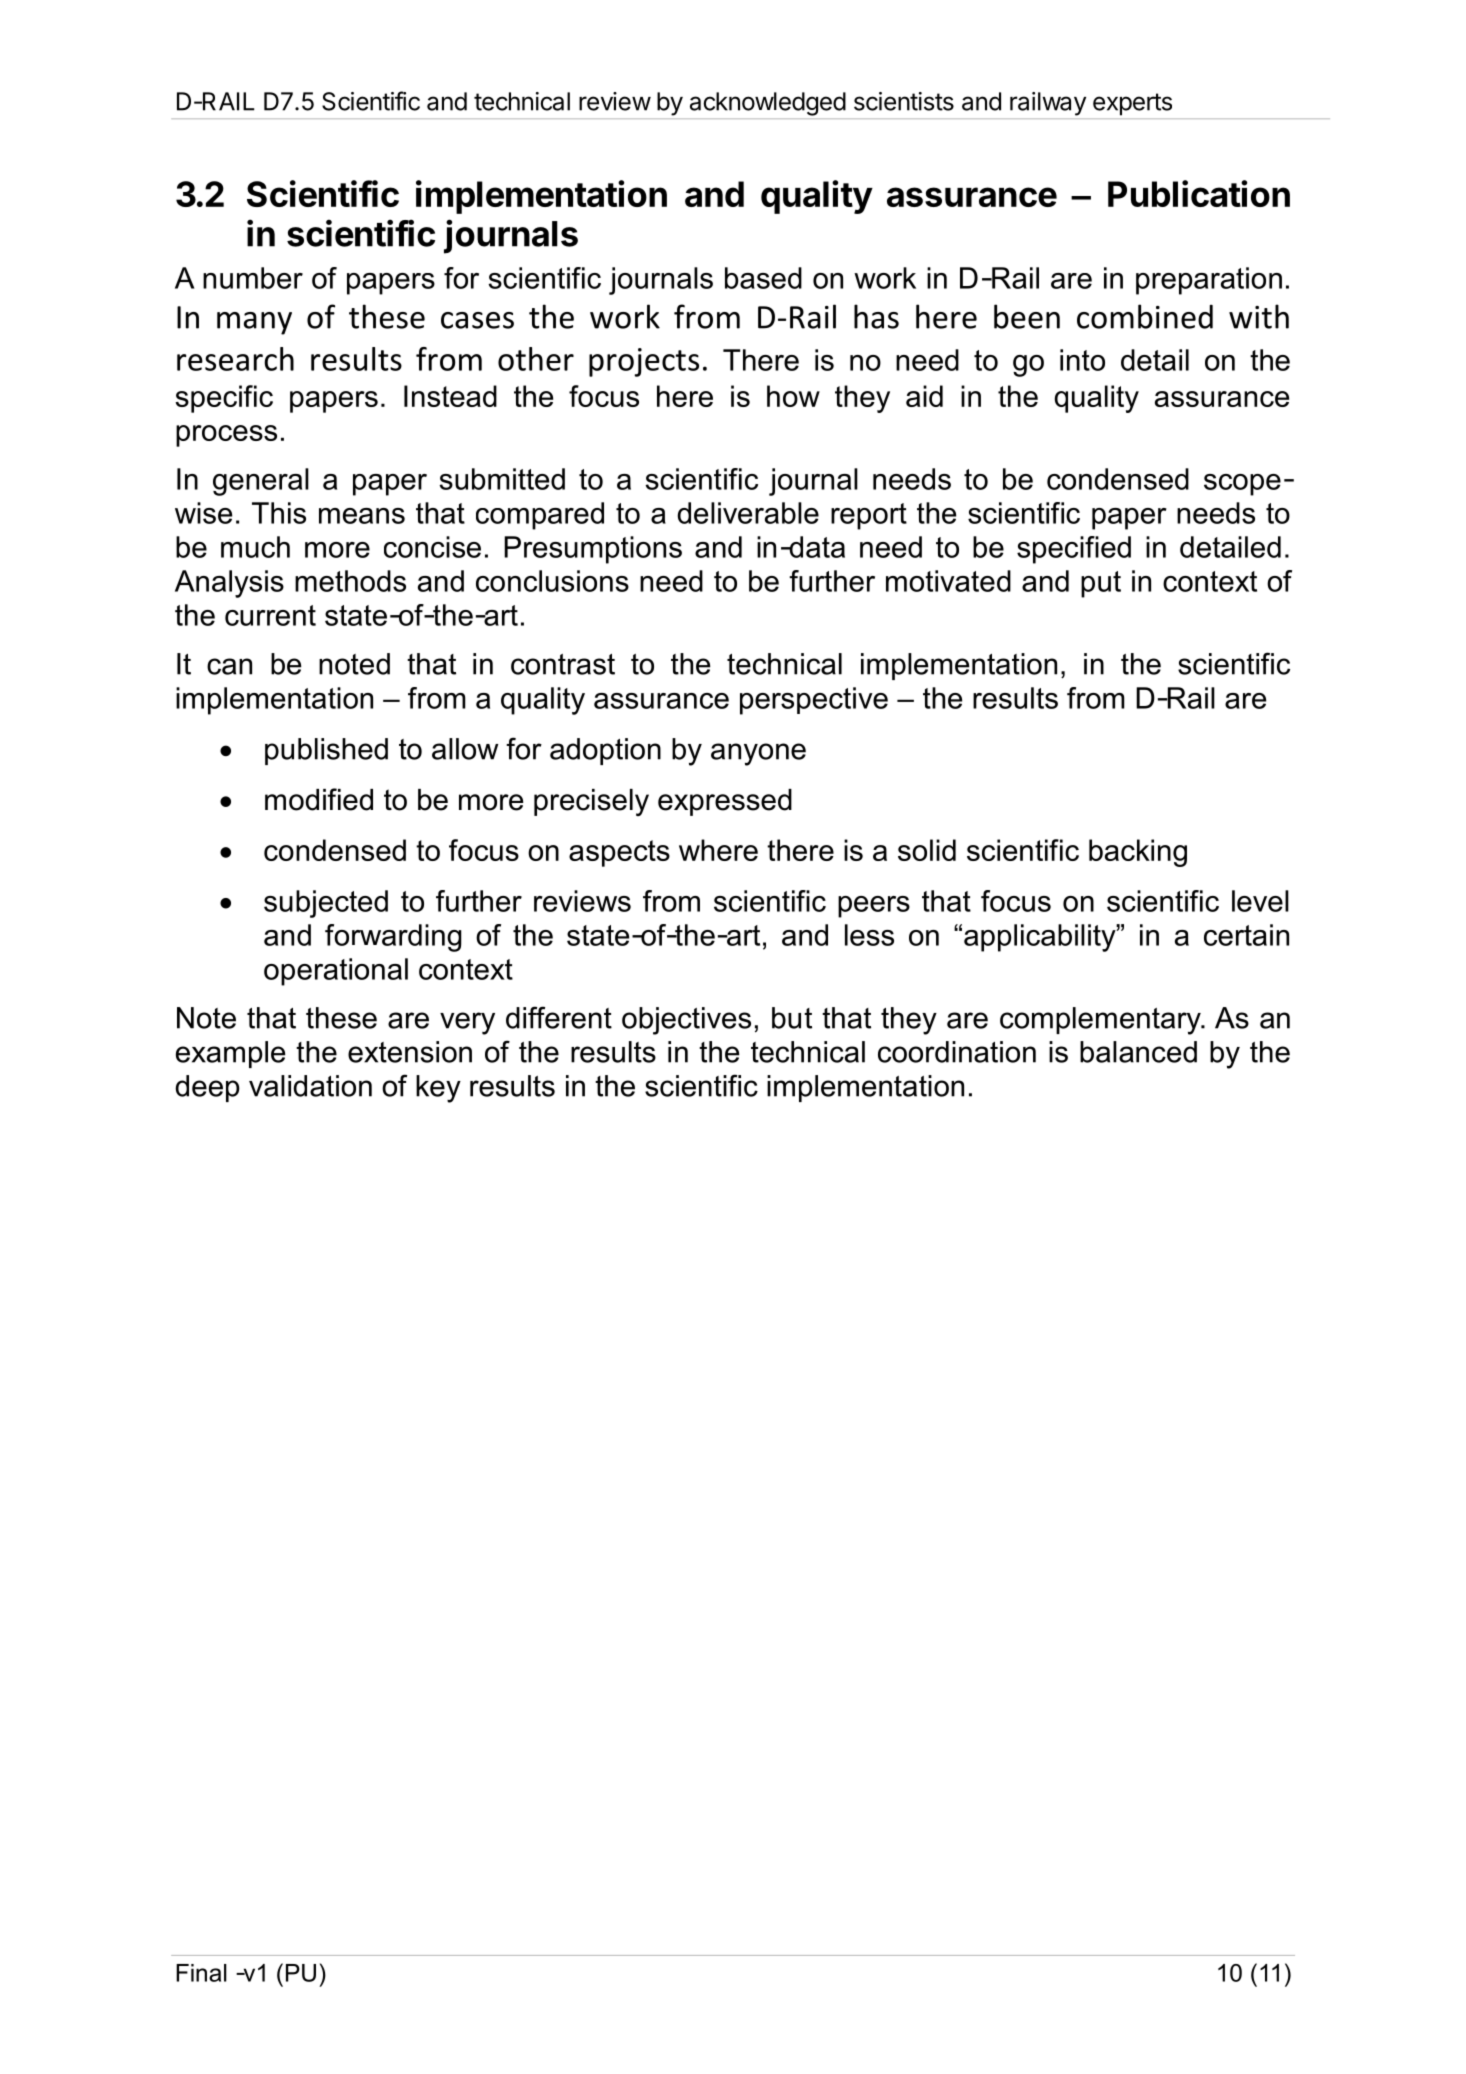 The width and height of the document is (1466, 2074). Describe the element at coordinates (201, 1973) in the document. I see `Final` at that location.
